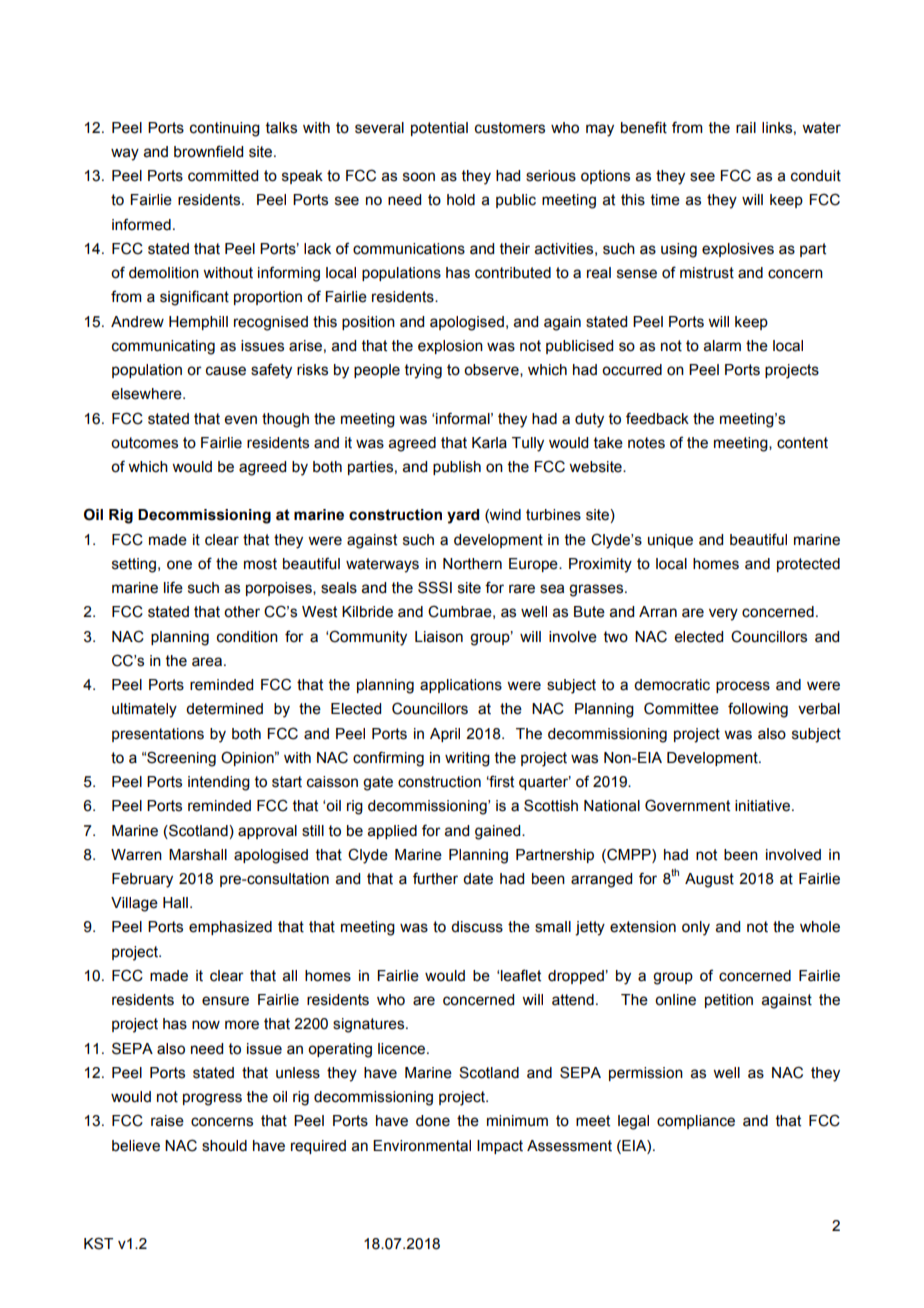 Image resolution: width=924 pixels, height=1308 pixels. Describe the element at coordinates (670, 541) in the screenshot. I see `unique` at that location.
